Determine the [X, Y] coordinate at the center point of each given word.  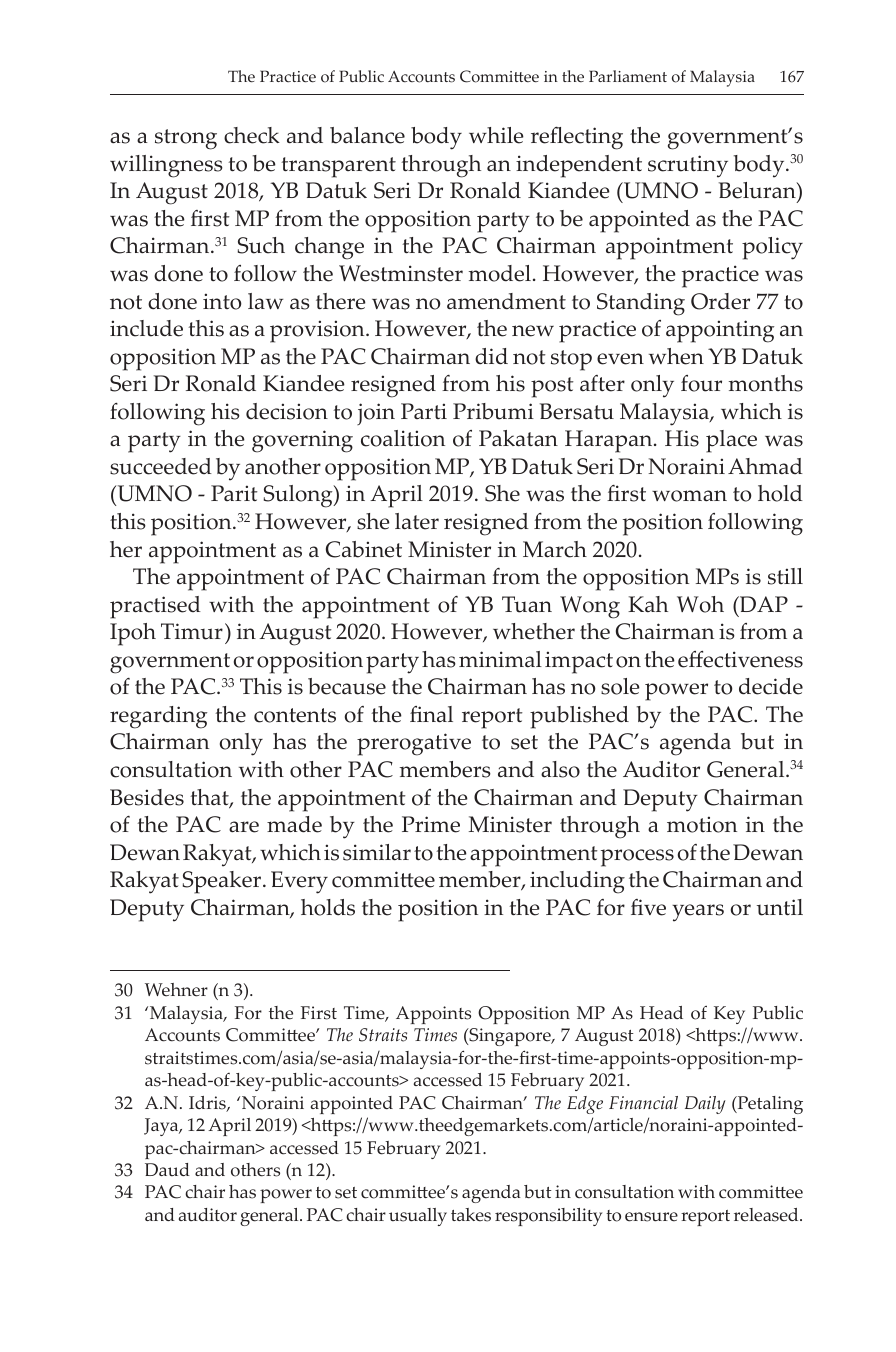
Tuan [527, 604]
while [496, 135]
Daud [167, 1170]
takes [471, 1215]
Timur [192, 631]
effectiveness [740, 659]
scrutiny [688, 166]
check [252, 135]
